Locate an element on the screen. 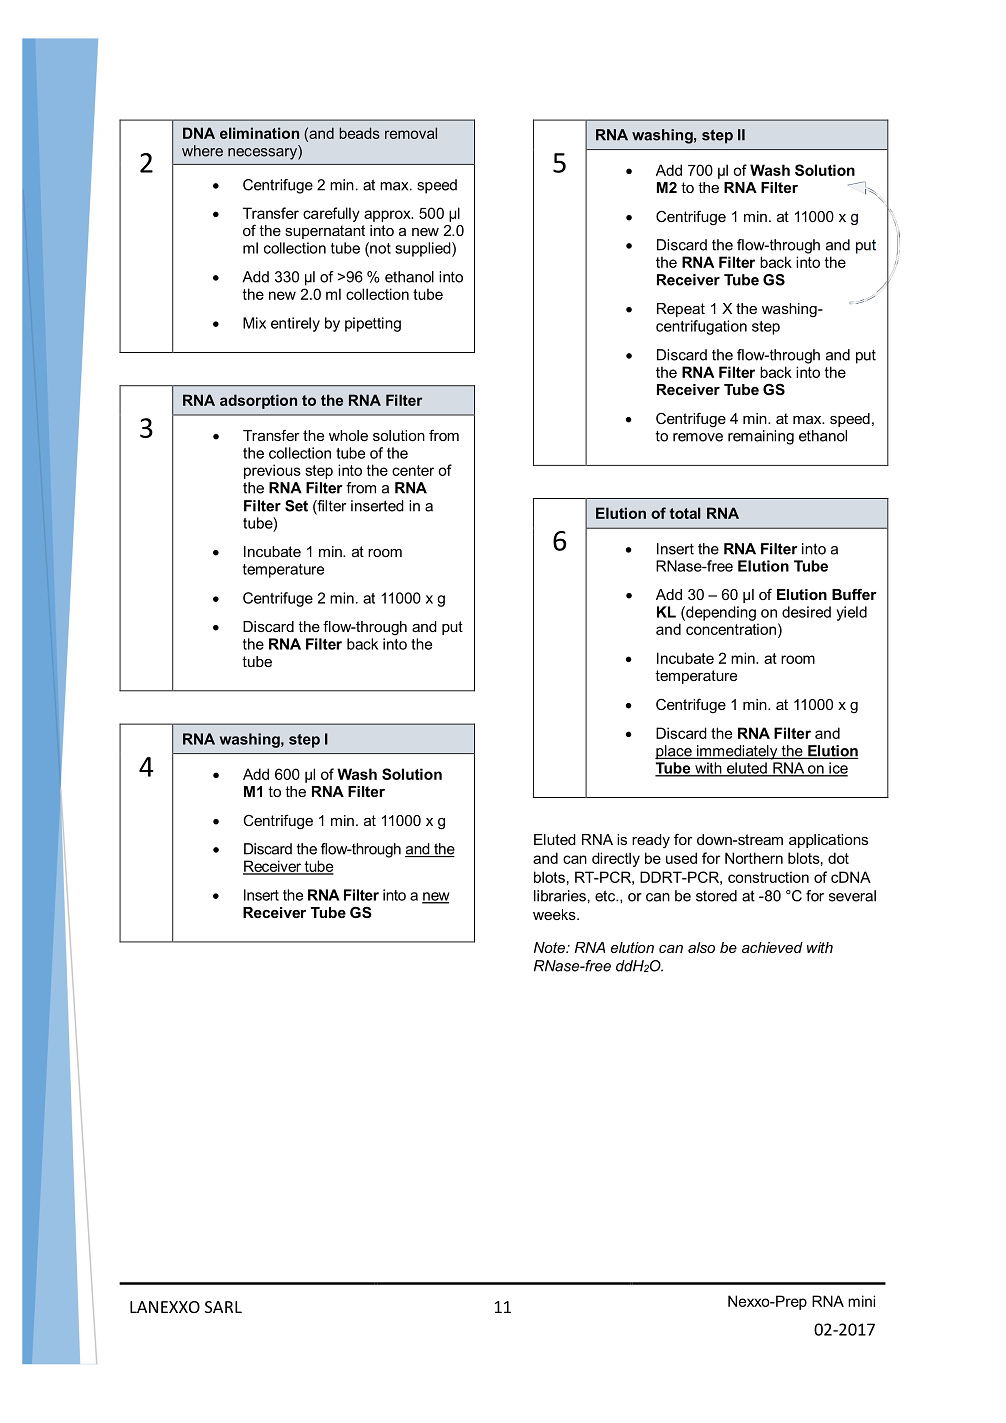 This screenshot has width=1006, height=1423. elimination is located at coordinates (259, 133).
